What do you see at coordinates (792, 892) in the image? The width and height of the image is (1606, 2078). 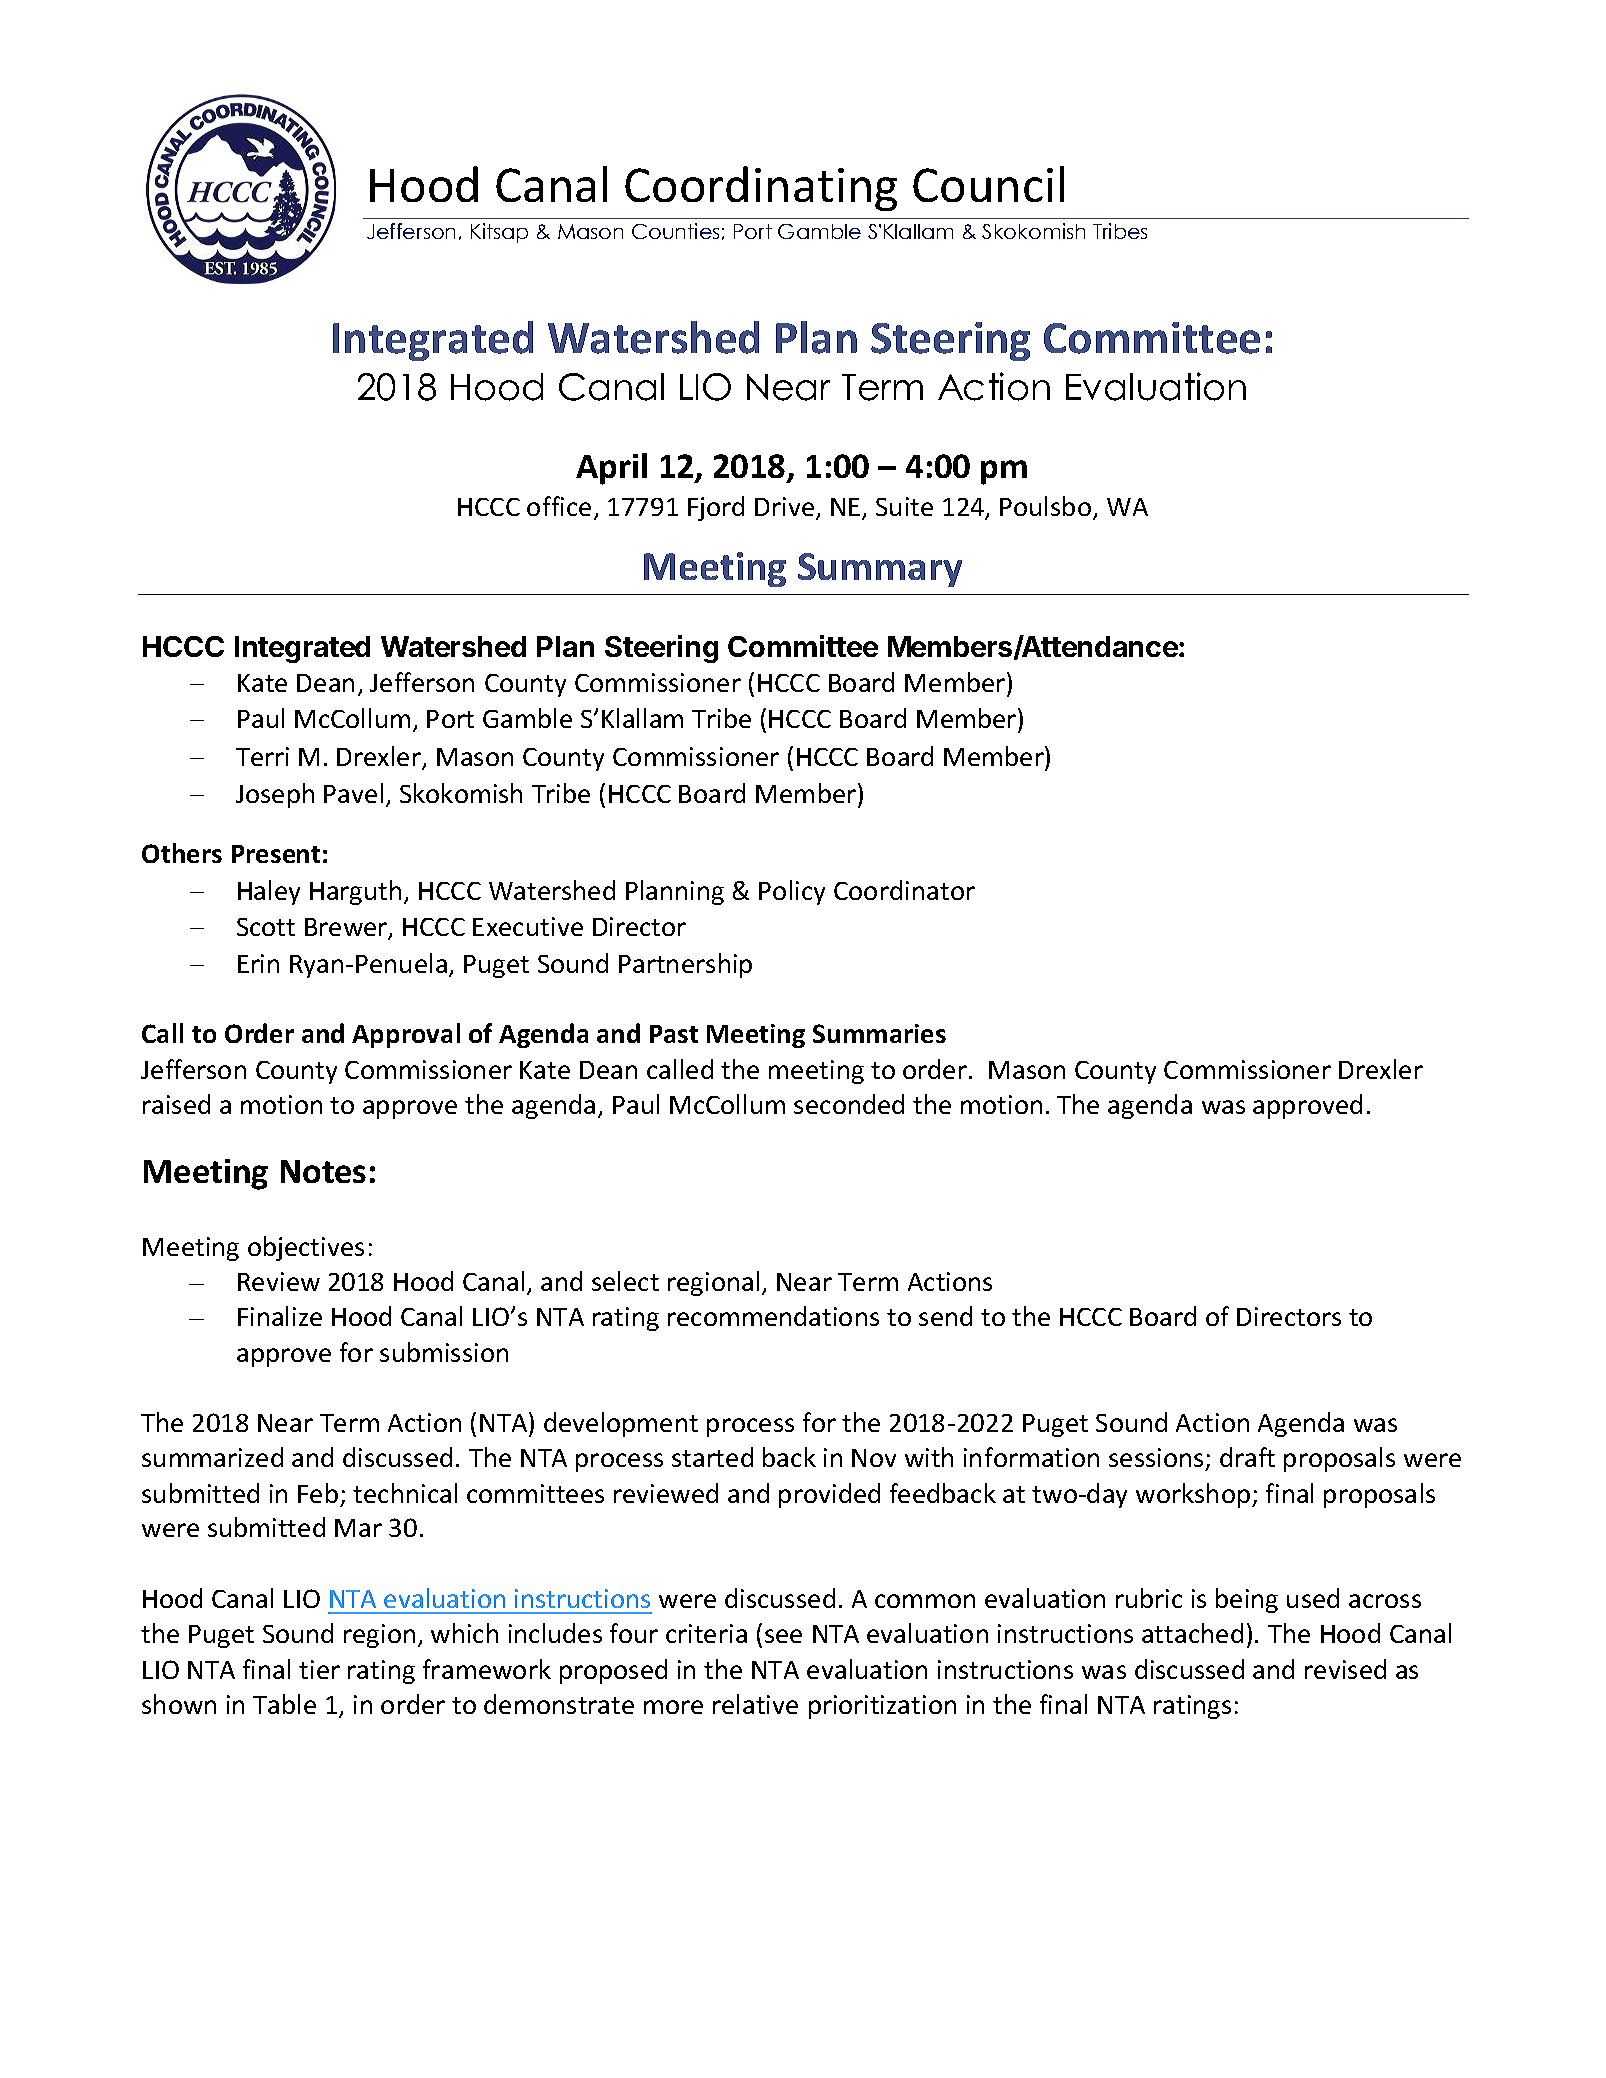 I see `Policy` at bounding box center [792, 892].
